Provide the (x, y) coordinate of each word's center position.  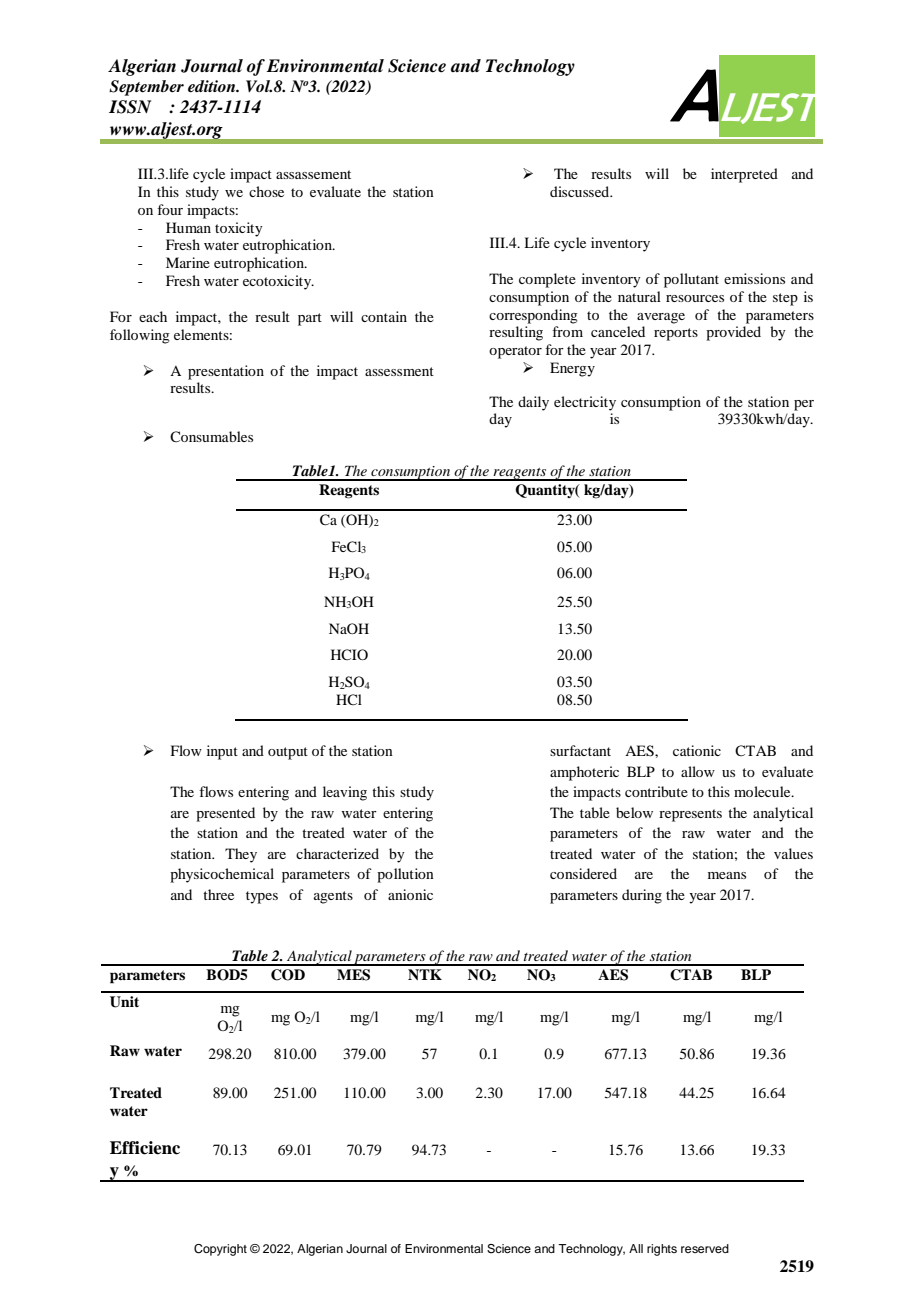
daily (533, 403)
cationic (697, 750)
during (642, 896)
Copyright (220, 1250)
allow (698, 771)
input (222, 752)
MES (353, 975)
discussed (581, 191)
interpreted (744, 175)
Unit (124, 1002)
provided (733, 333)
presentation (226, 372)
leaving (345, 793)
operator (515, 352)
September (146, 88)
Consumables (211, 436)
